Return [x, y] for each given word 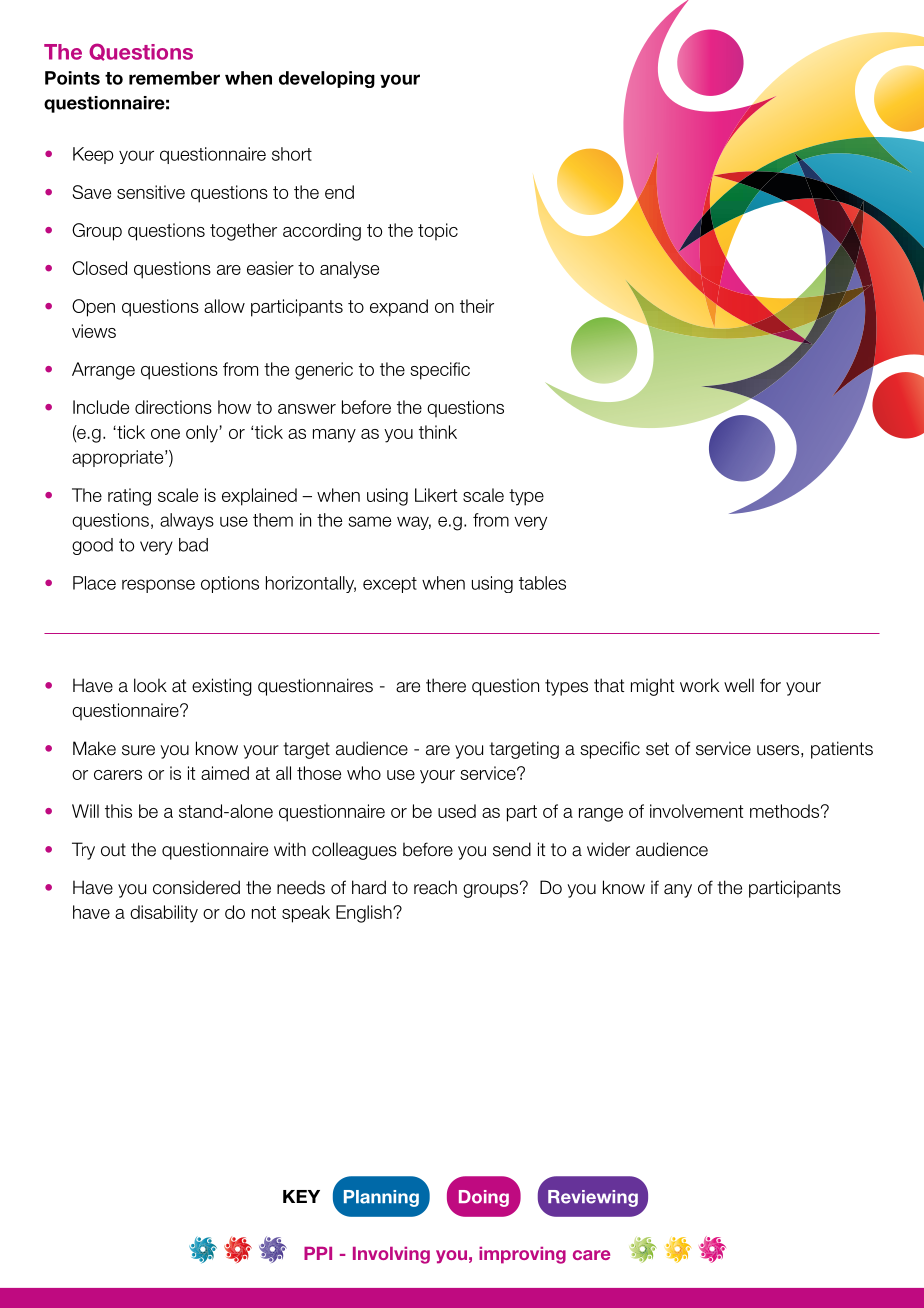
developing [327, 79]
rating [129, 497]
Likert [436, 495]
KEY [301, 1196]
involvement [696, 811]
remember [174, 78]
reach [435, 887]
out [113, 850]
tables [542, 583]
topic [438, 232]
